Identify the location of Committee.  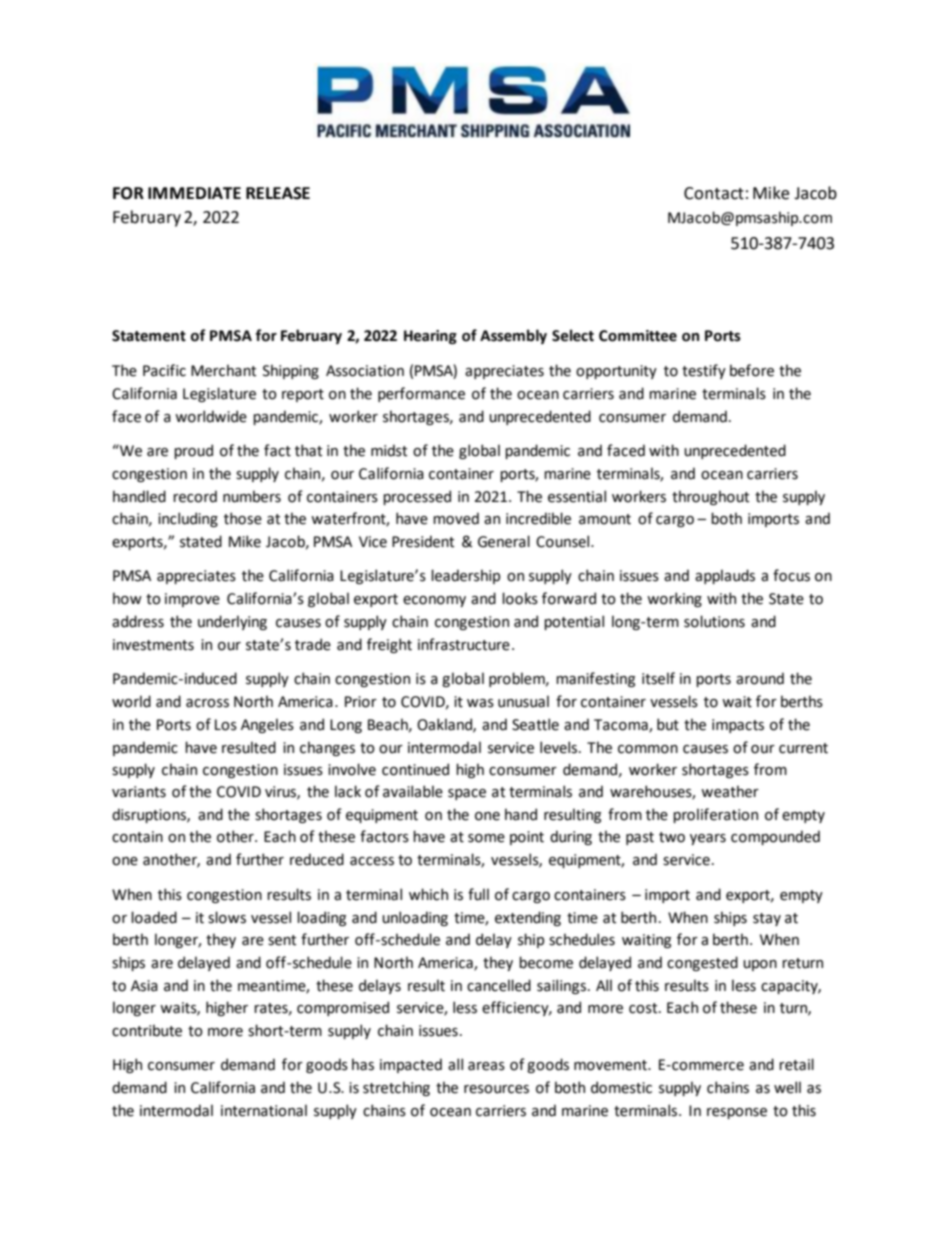
(638, 336).
